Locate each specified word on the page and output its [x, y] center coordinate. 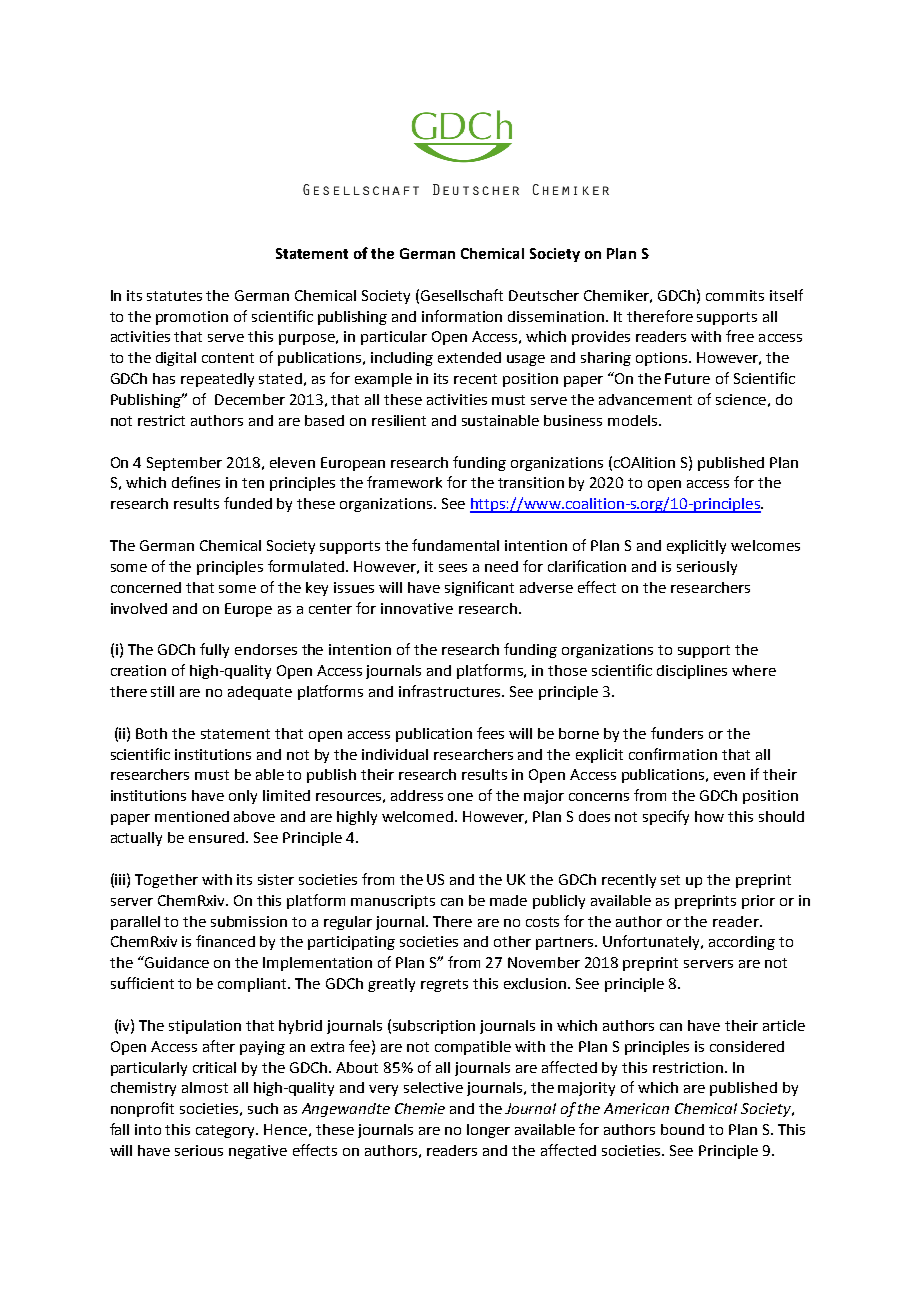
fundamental [455, 545]
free [740, 336]
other [512, 941]
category [227, 1131]
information [462, 316]
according [742, 943]
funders [677, 733]
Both [151, 733]
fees [490, 733]
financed [225, 941]
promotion [192, 318]
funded [248, 503]
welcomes [765, 545]
